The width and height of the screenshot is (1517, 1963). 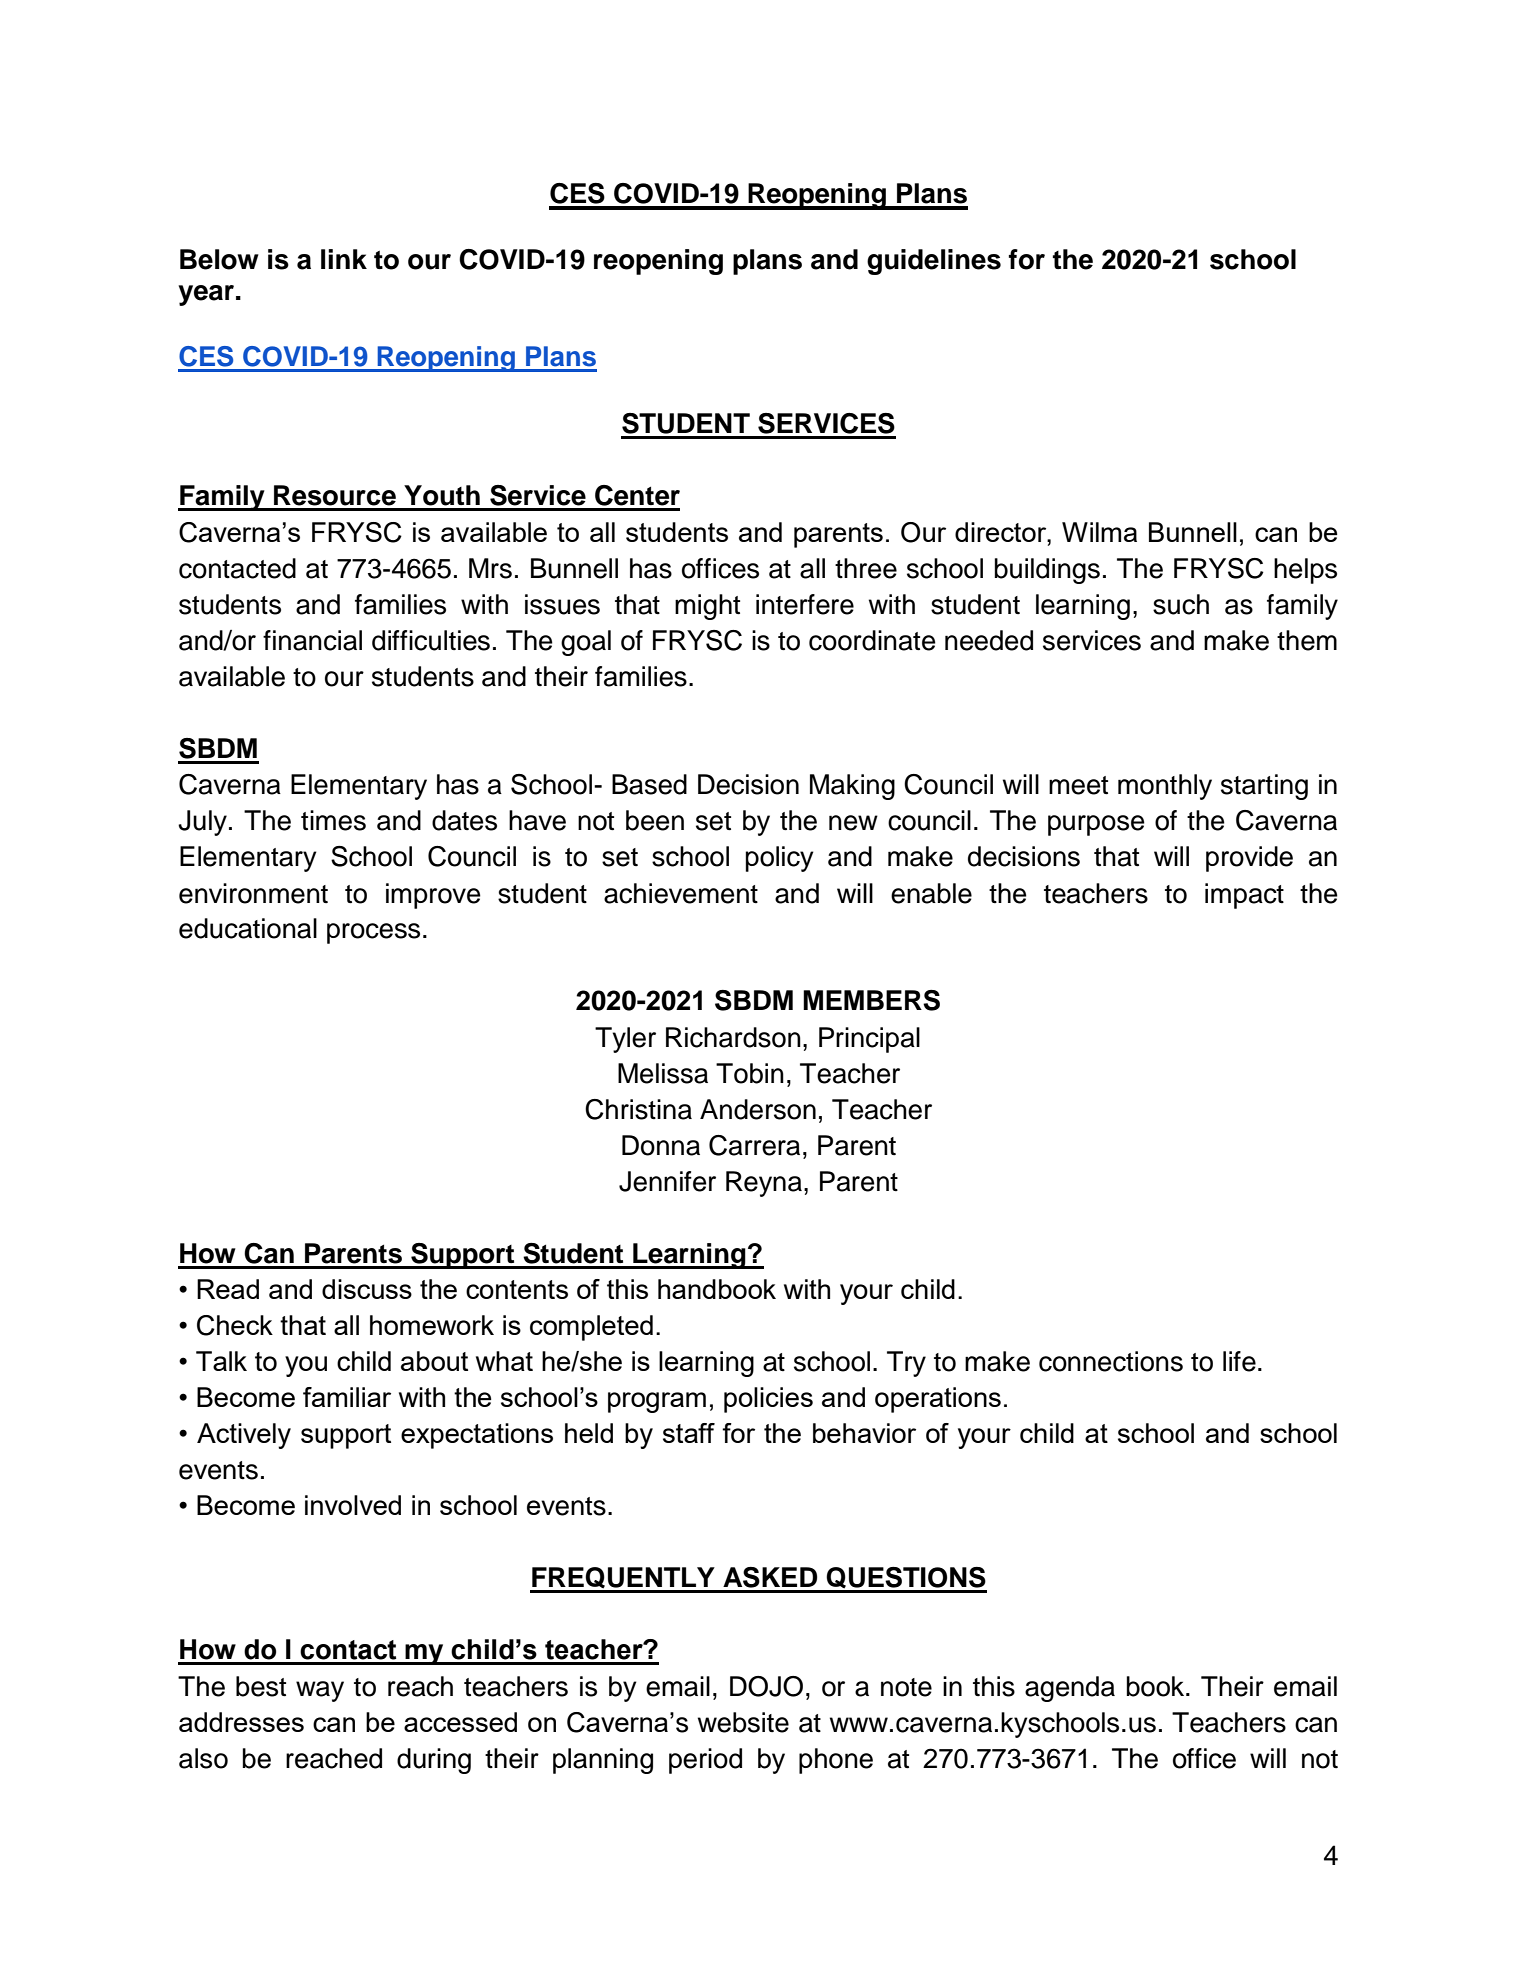 I want to click on Wilma, so click(x=1099, y=532).
